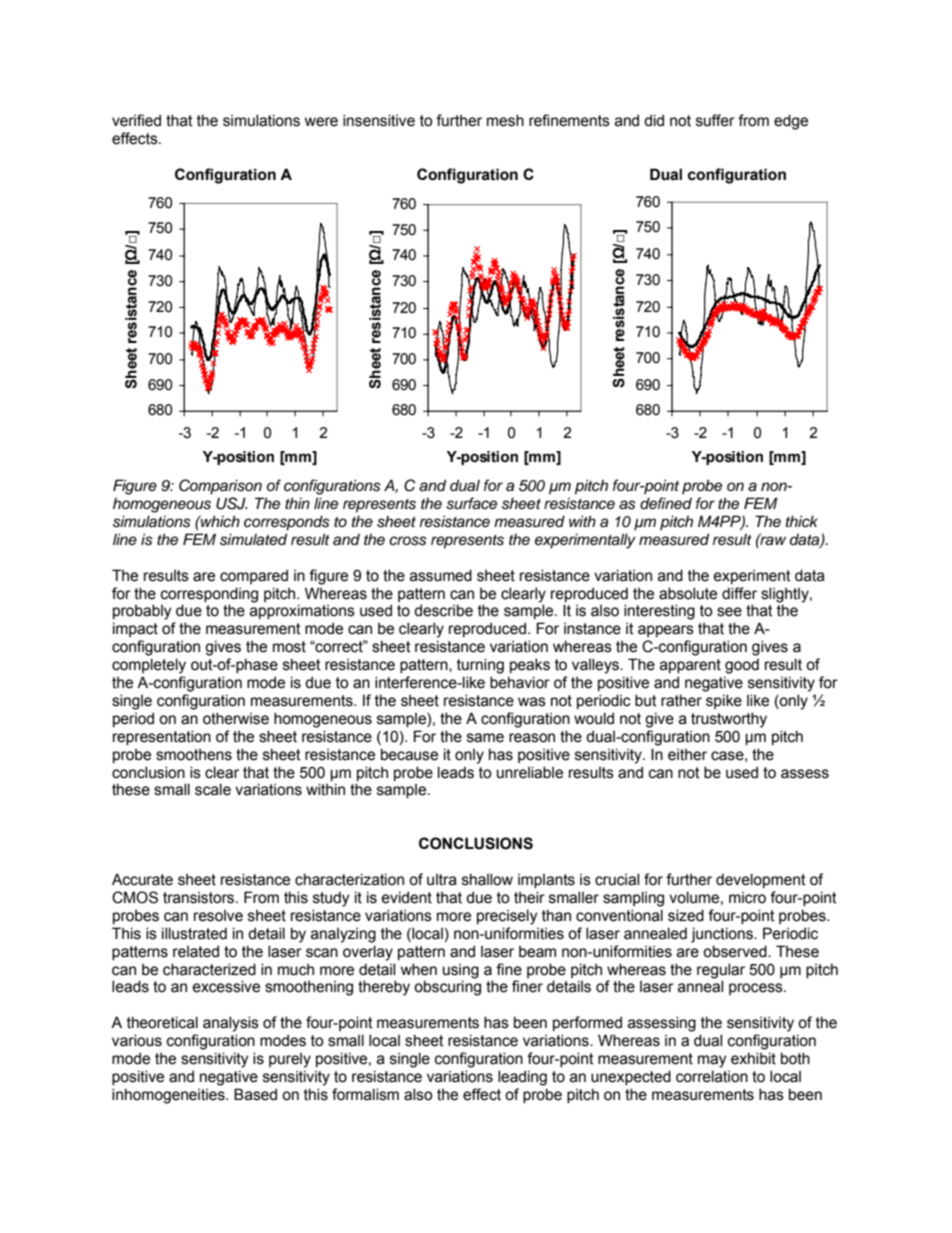  Describe the element at coordinates (485, 738) in the document. I see `same` at that location.
